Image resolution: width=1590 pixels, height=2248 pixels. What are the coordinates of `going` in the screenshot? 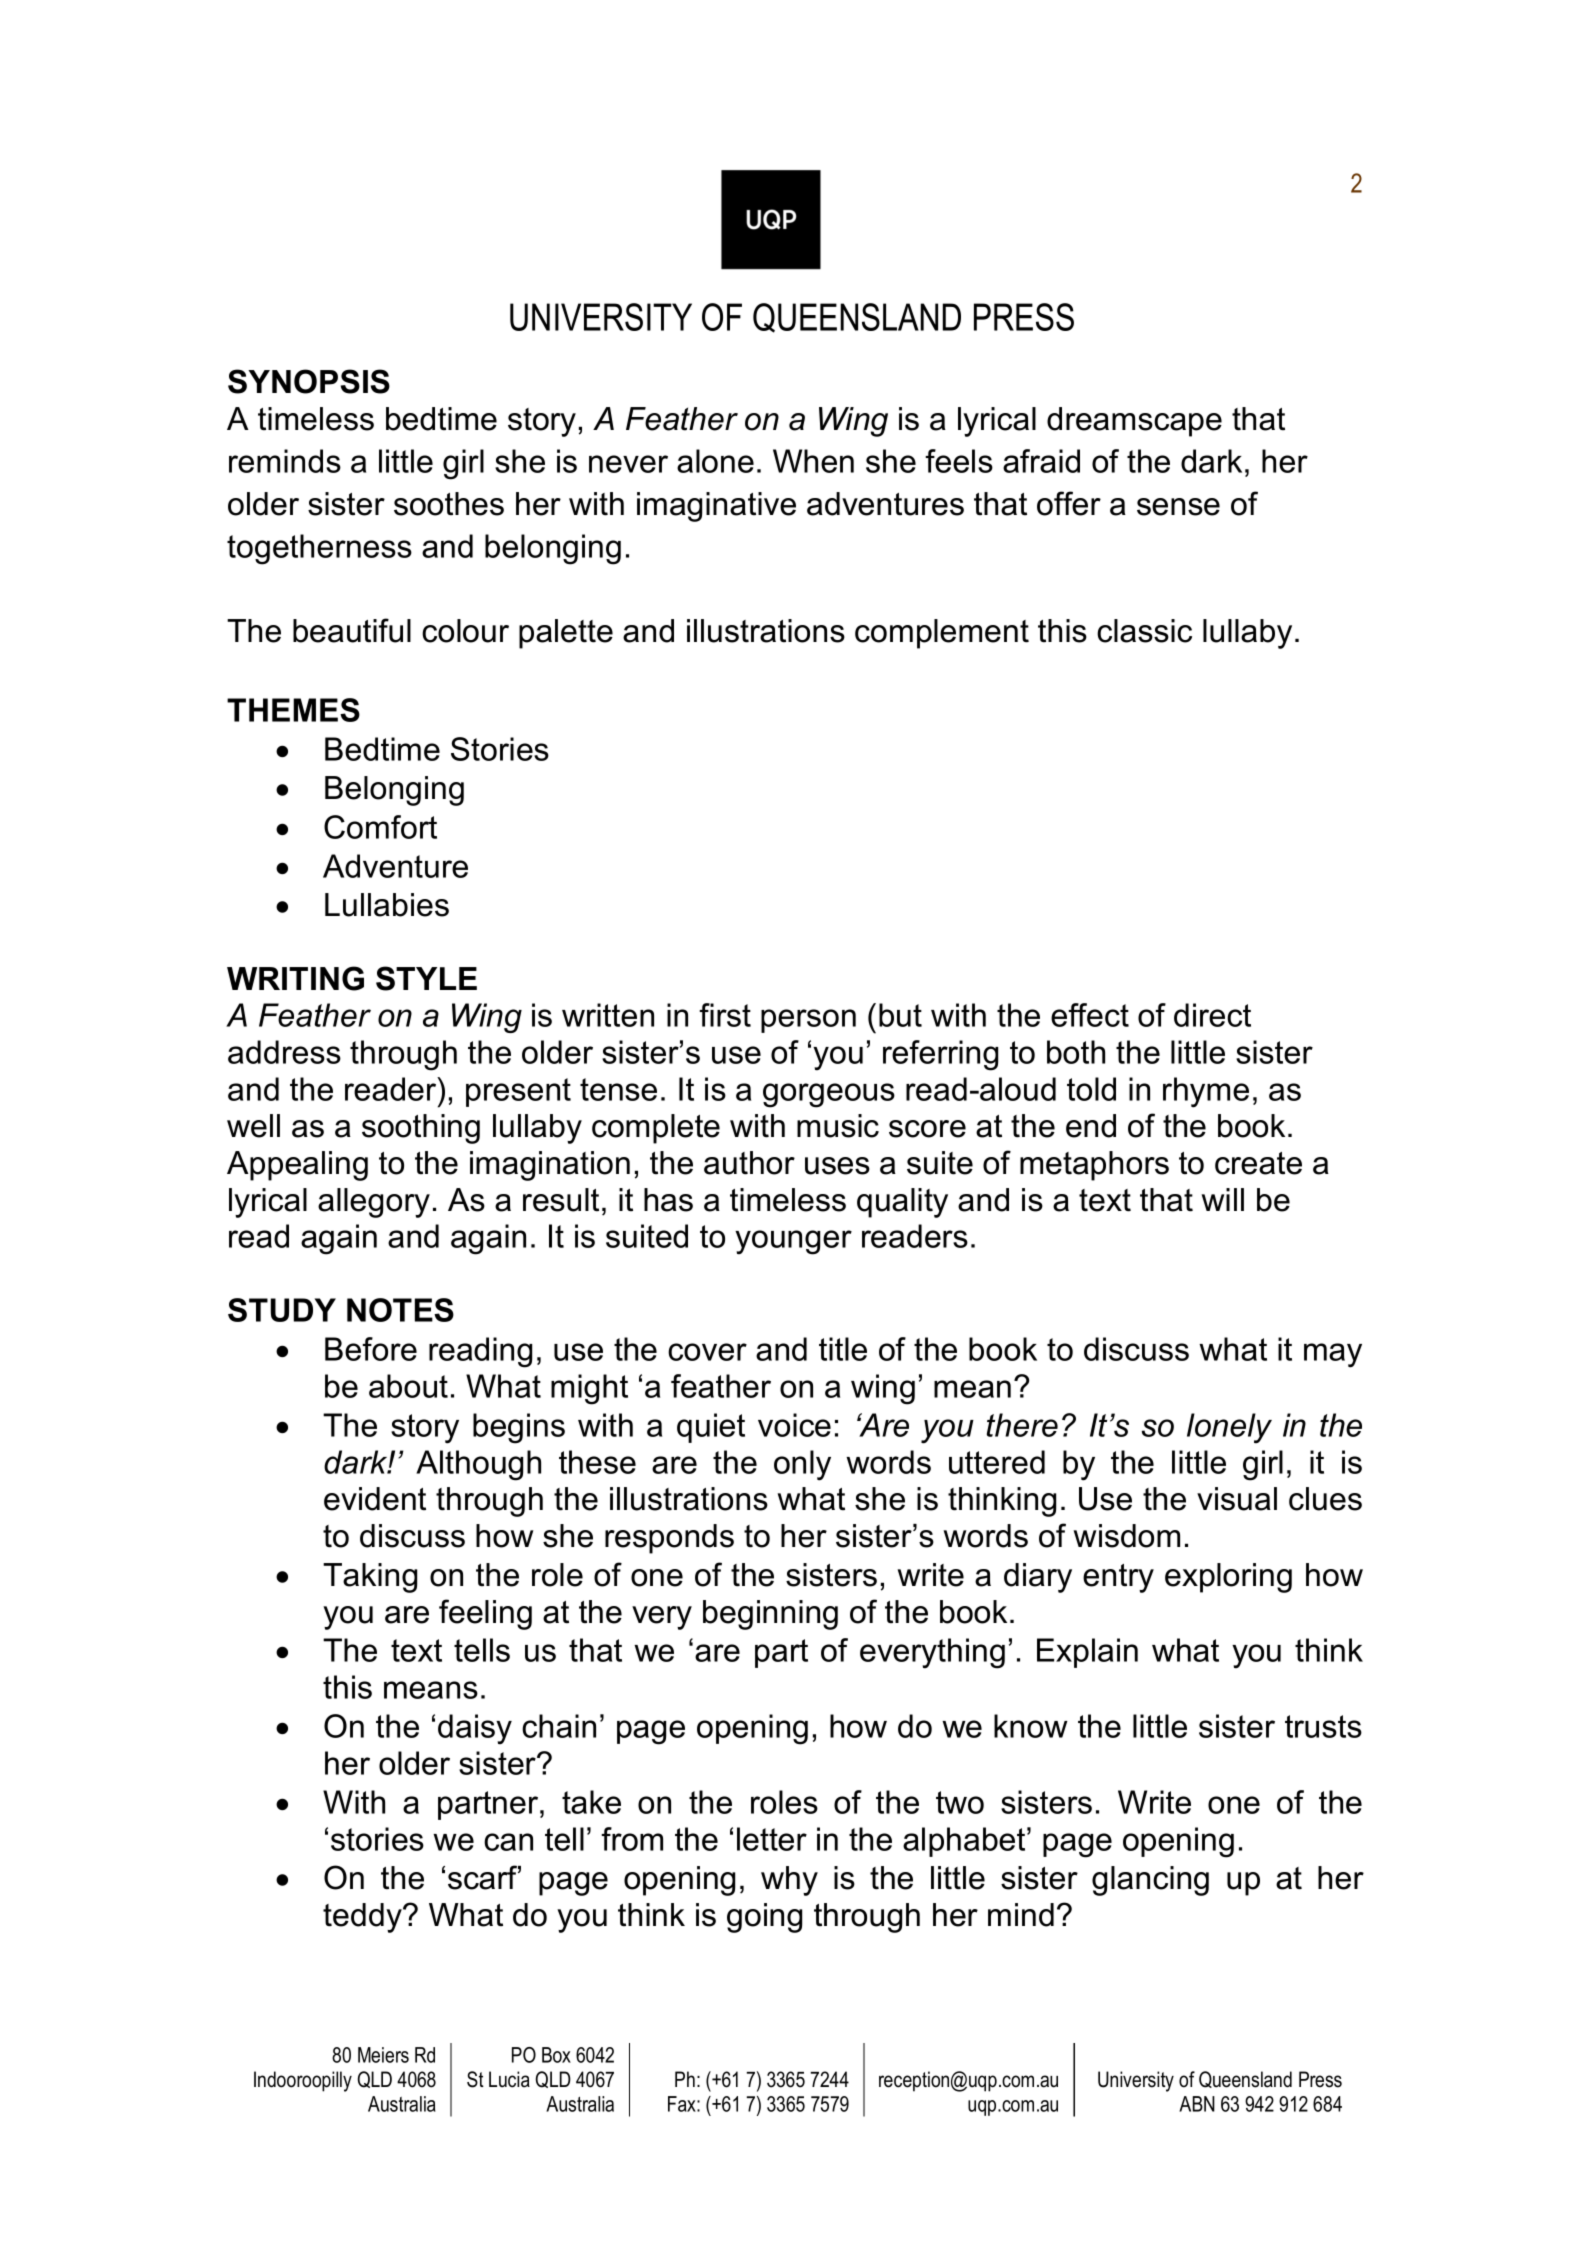 It's located at (764, 1918).
